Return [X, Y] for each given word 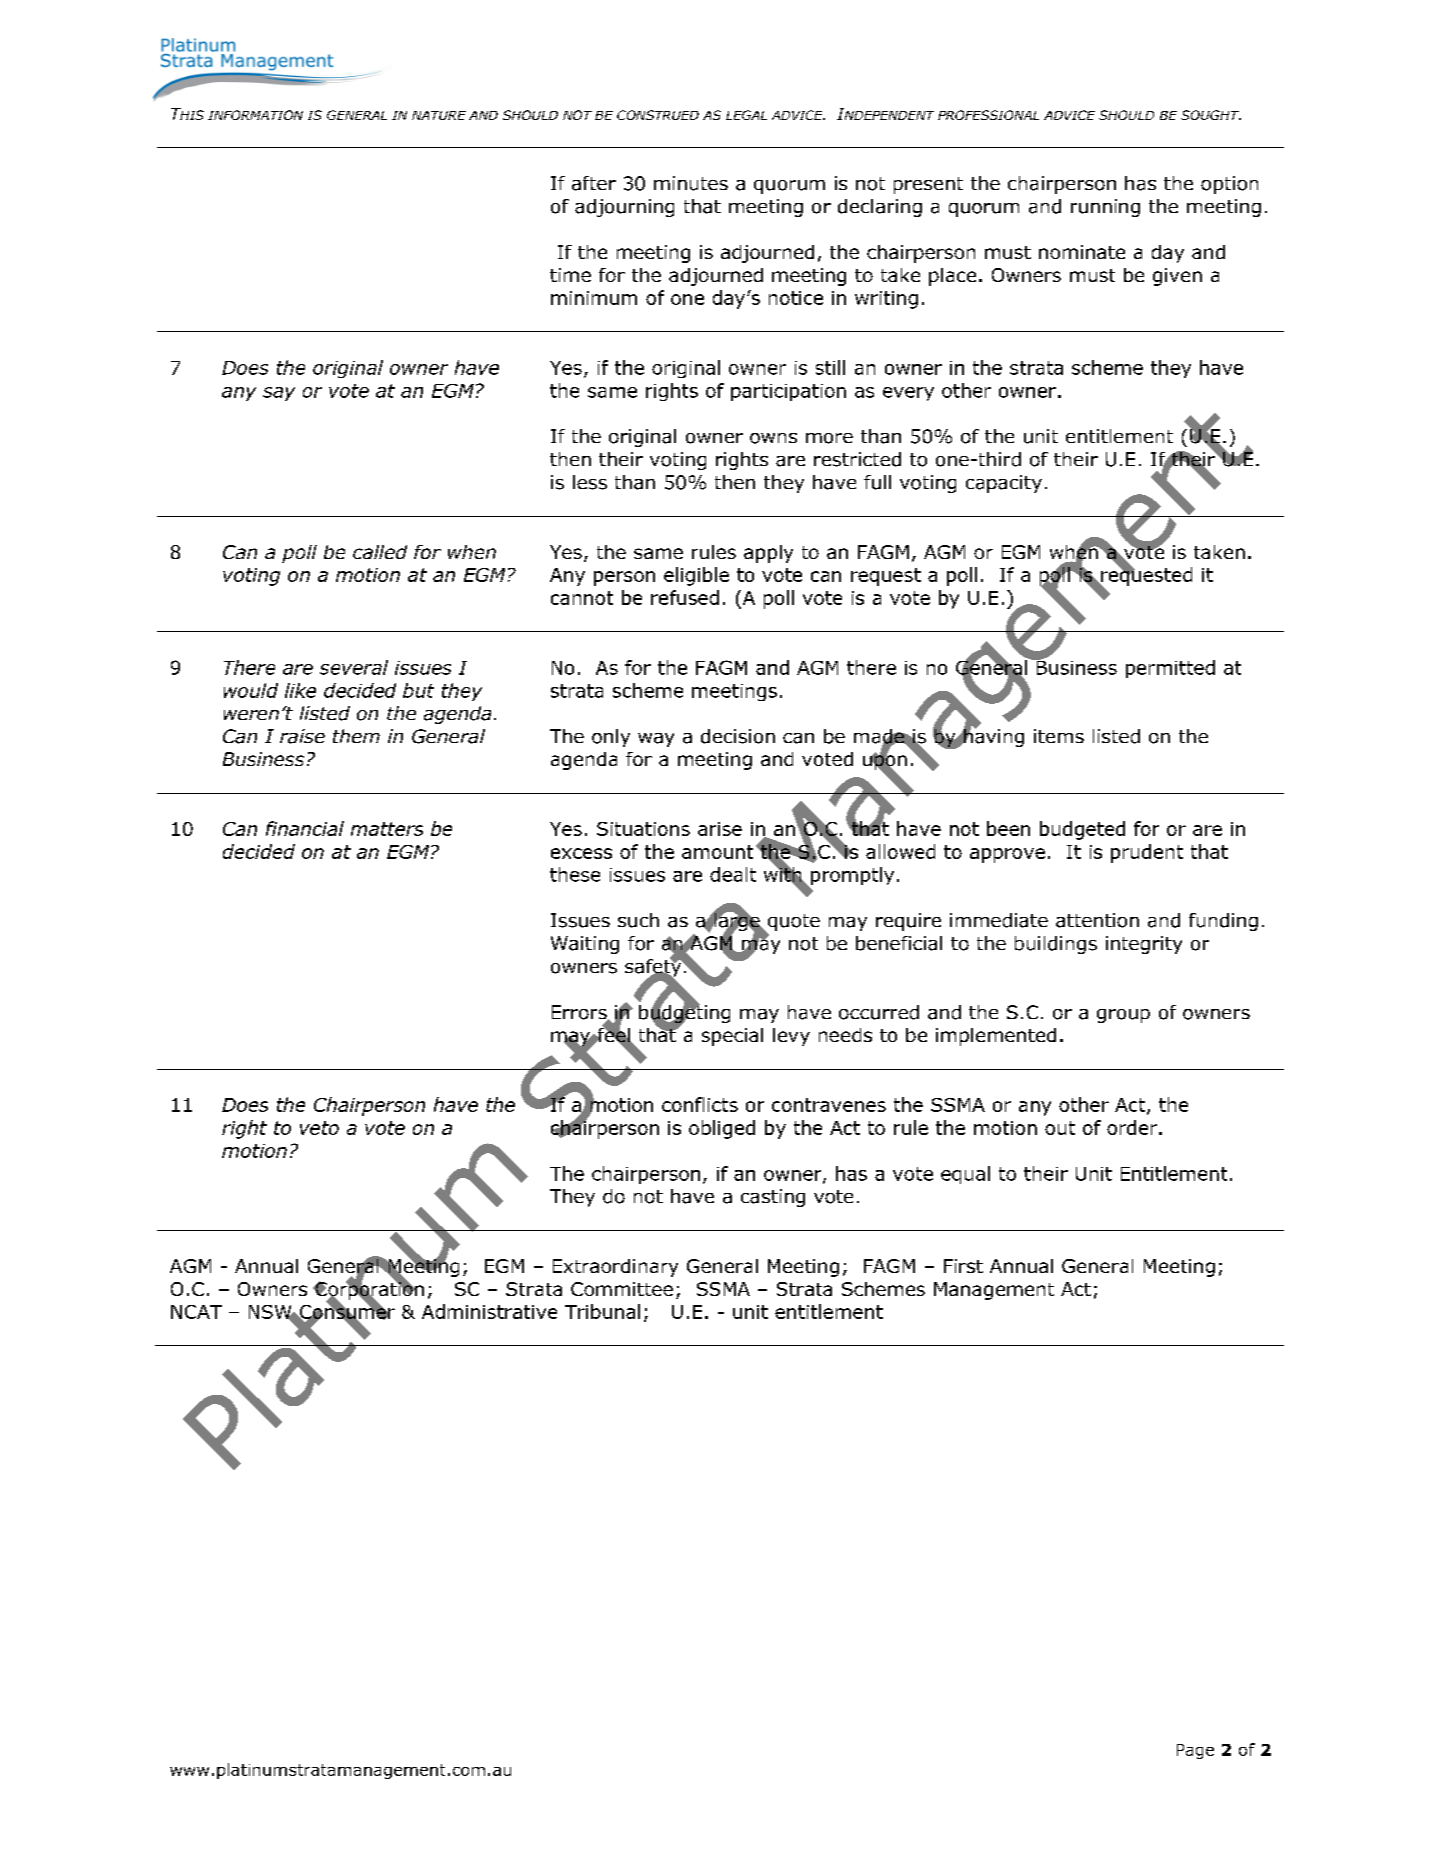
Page [1195, 1751]
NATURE [439, 115]
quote [792, 924]
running [1105, 208]
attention [1097, 920]
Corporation [368, 1290]
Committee [622, 1289]
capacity [1004, 484]
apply [768, 554]
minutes [691, 183]
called [380, 552]
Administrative [489, 1311]
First [963, 1266]
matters [387, 829]
